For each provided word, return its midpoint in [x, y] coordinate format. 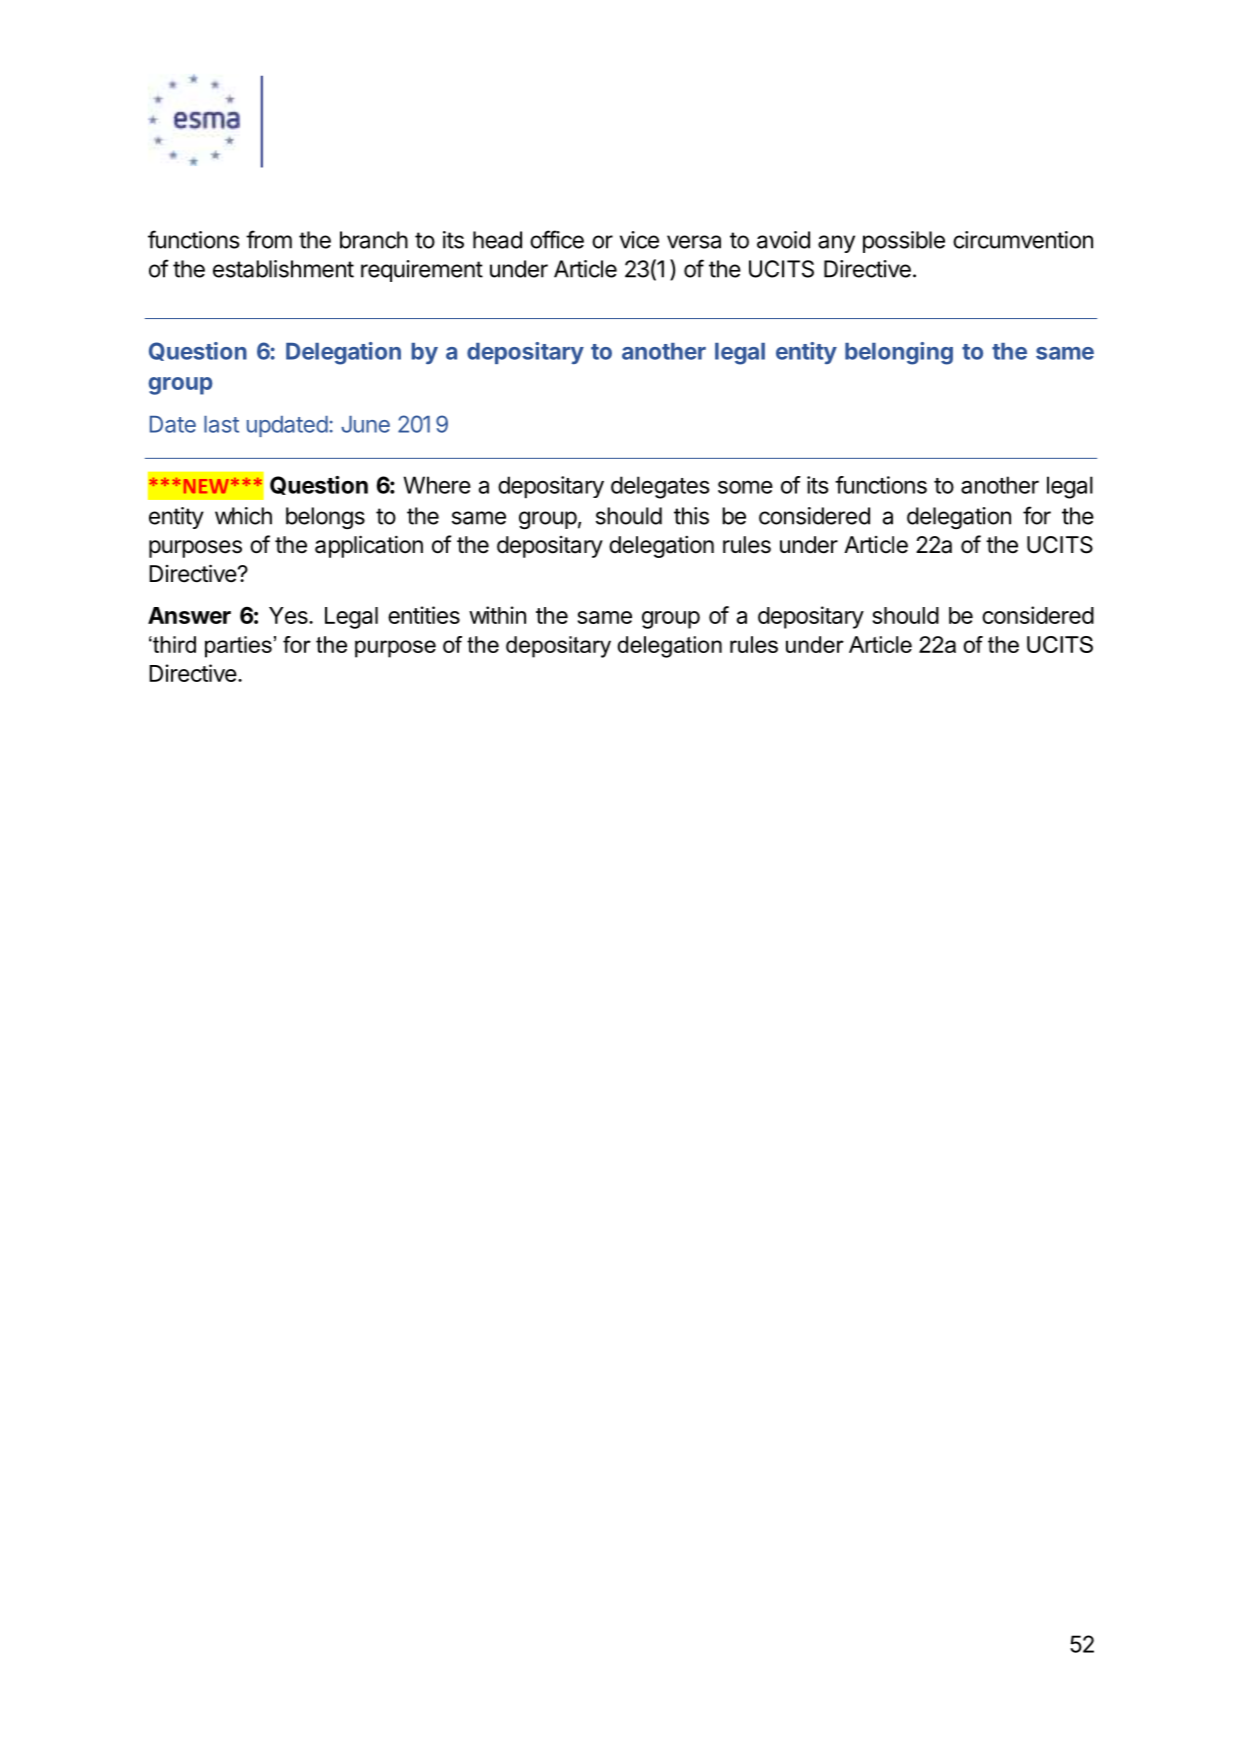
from [269, 239]
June [365, 424]
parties [238, 647]
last [221, 424]
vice [639, 240]
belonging [899, 353]
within [497, 615]
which [243, 516]
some [745, 487]
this [691, 516]
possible [904, 242]
